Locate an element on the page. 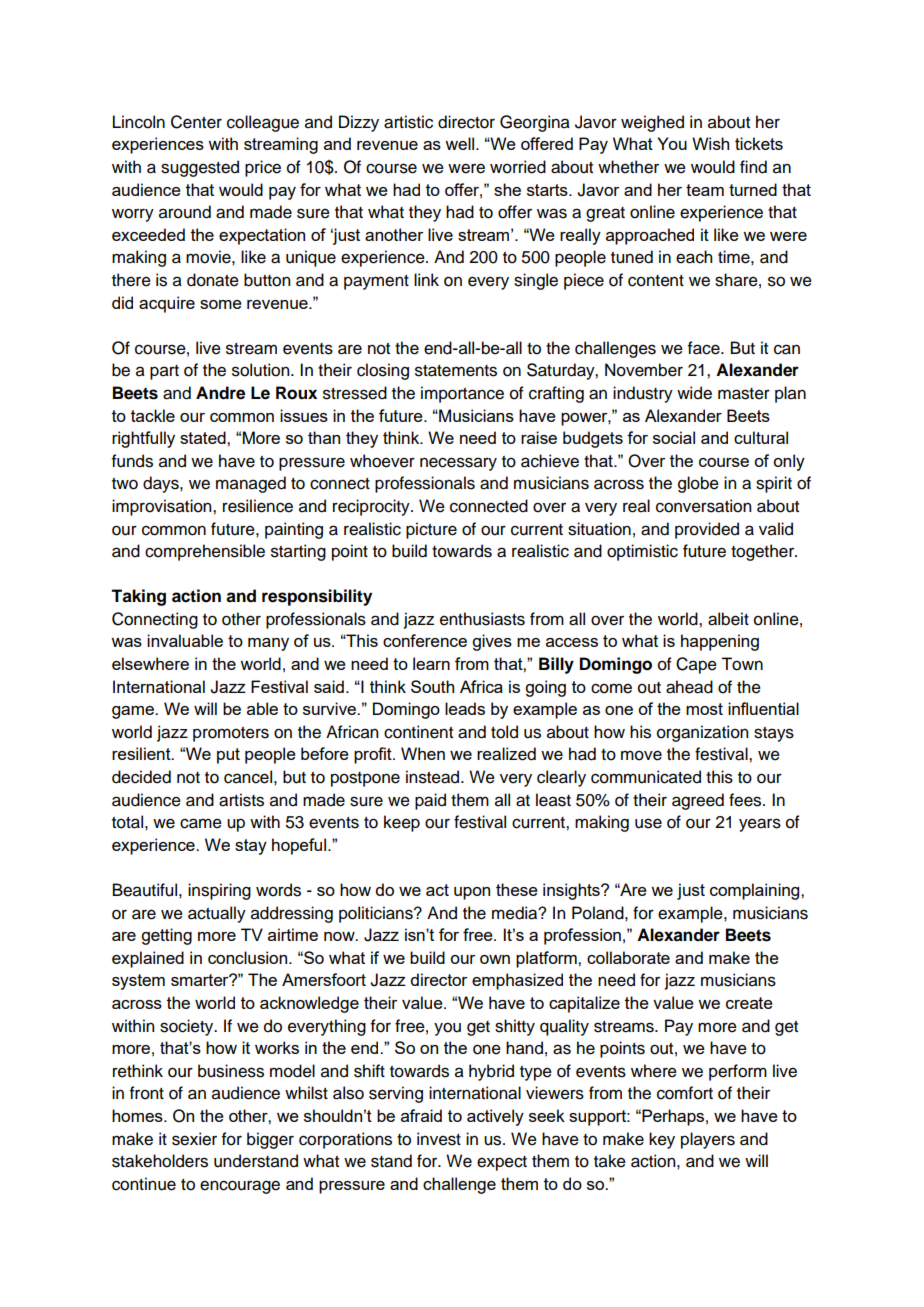 The height and width of the document is (1307, 924). happening is located at coordinates (720, 642).
